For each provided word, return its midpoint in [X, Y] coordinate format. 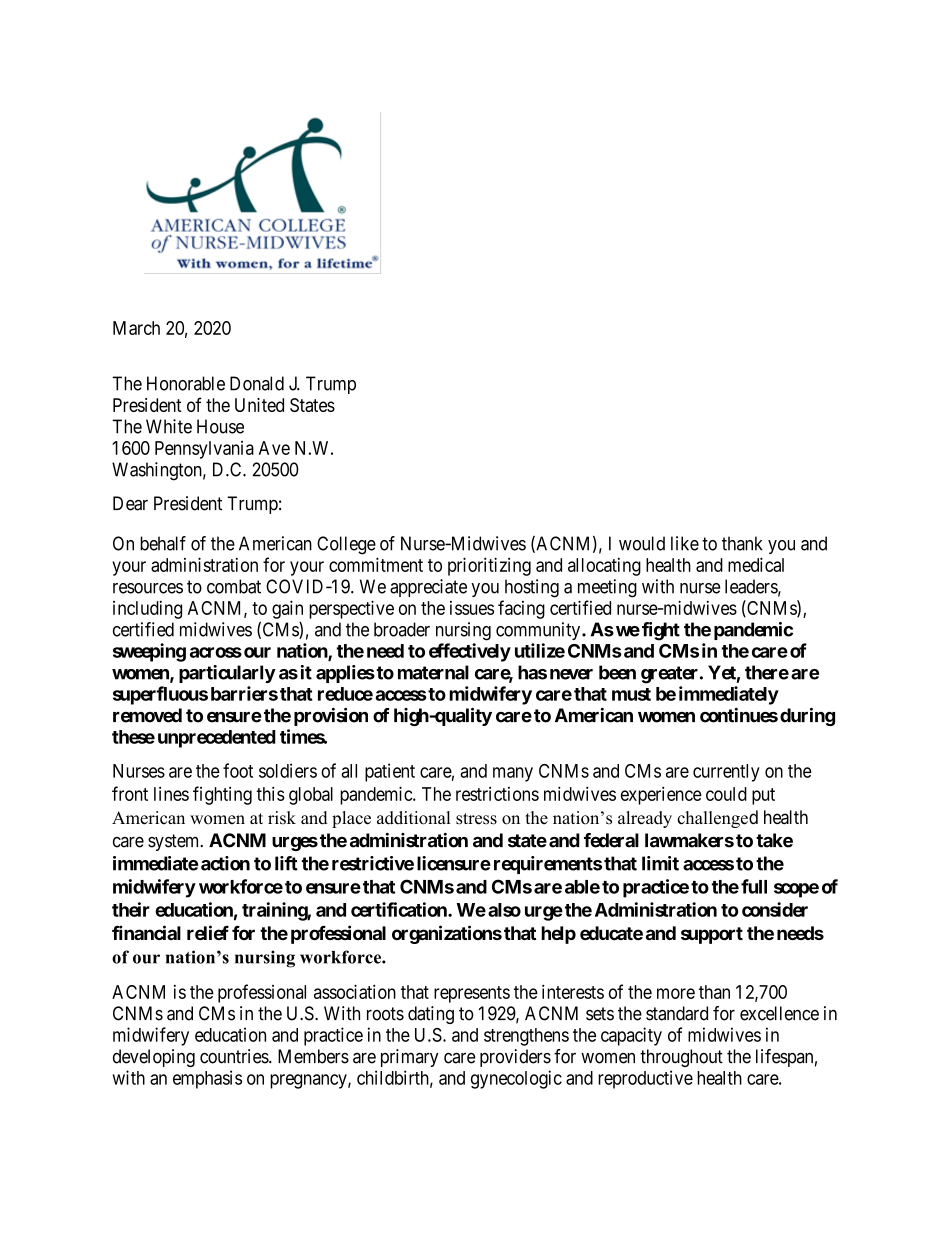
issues [472, 608]
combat [234, 586]
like [685, 543]
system [175, 842]
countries [235, 1056]
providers [515, 1058]
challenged [717, 819]
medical [756, 564]
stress [476, 819]
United [259, 405]
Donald [257, 383]
